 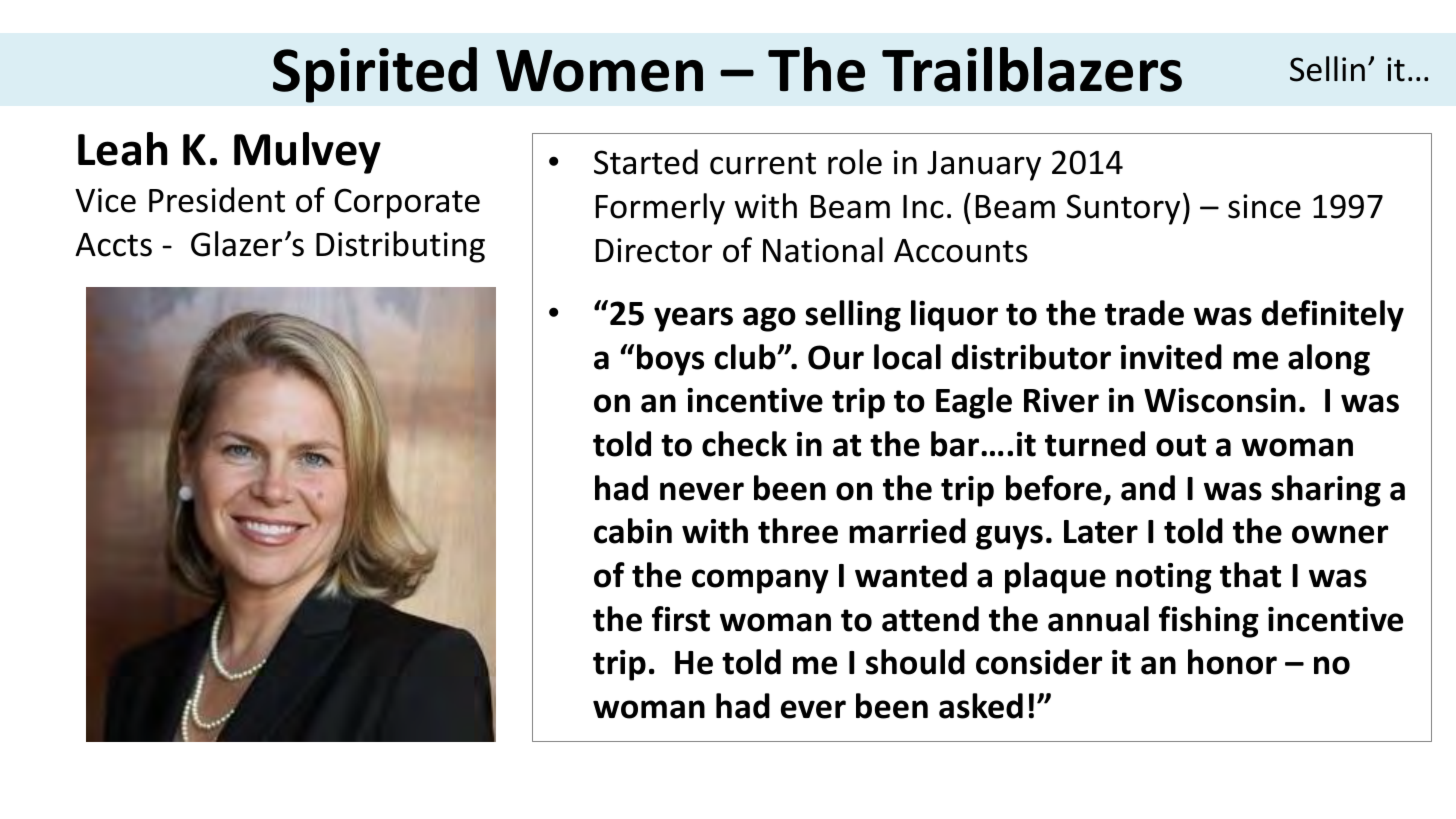 I want to click on Trailblazers, so click(x=1032, y=69).
